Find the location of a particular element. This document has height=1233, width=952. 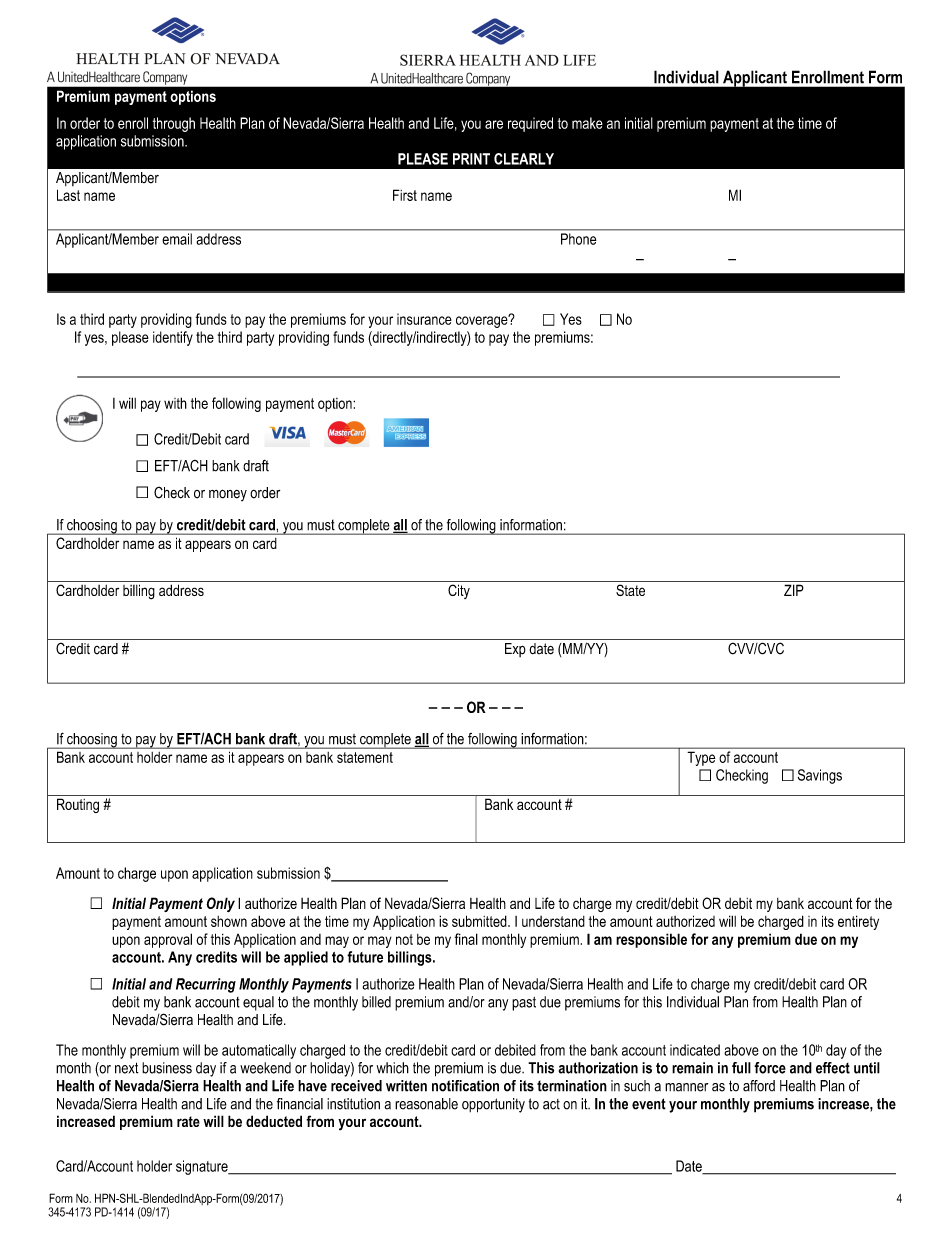

PRINT is located at coordinates (471, 159).
